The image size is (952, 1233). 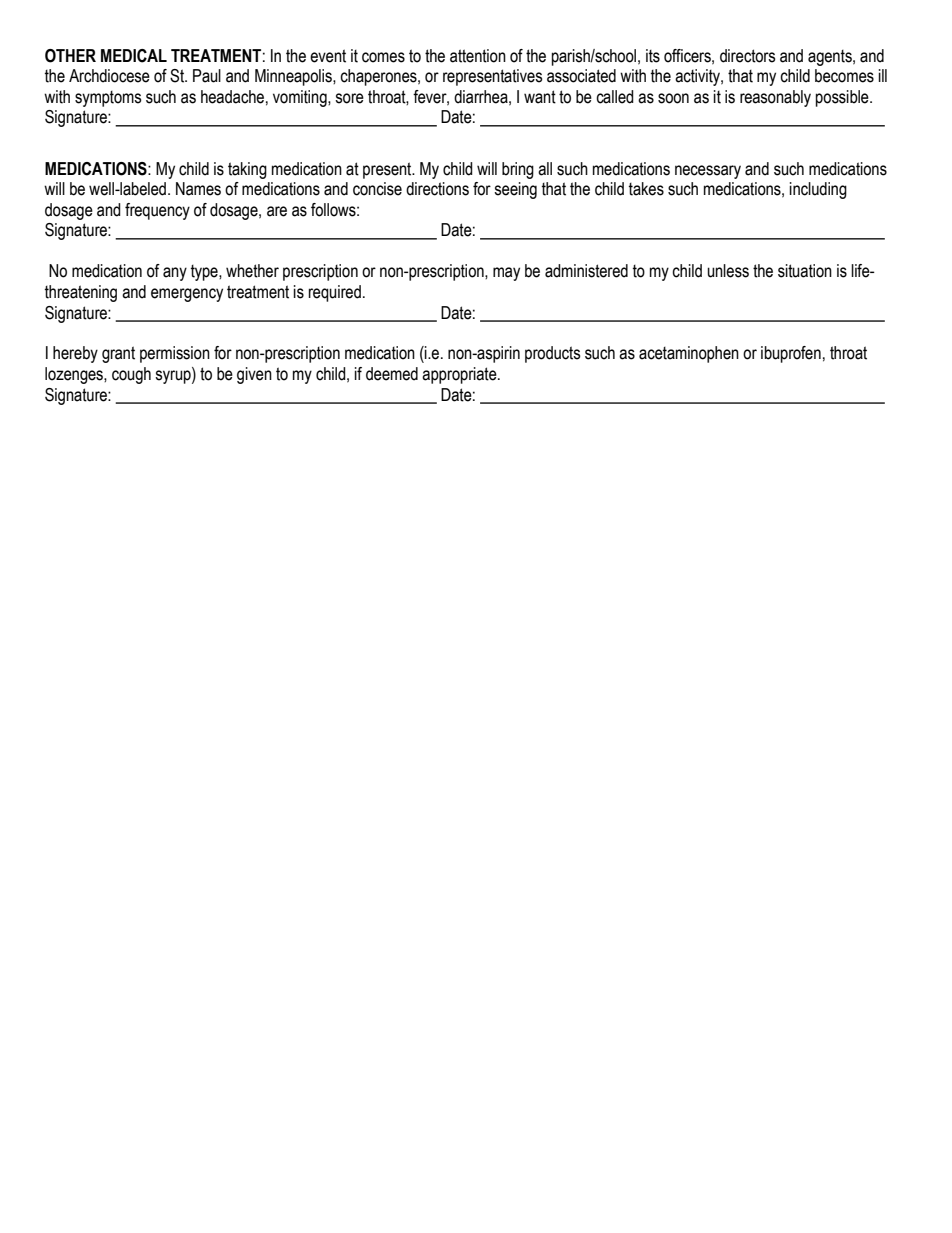 I want to click on bring, so click(x=518, y=170).
